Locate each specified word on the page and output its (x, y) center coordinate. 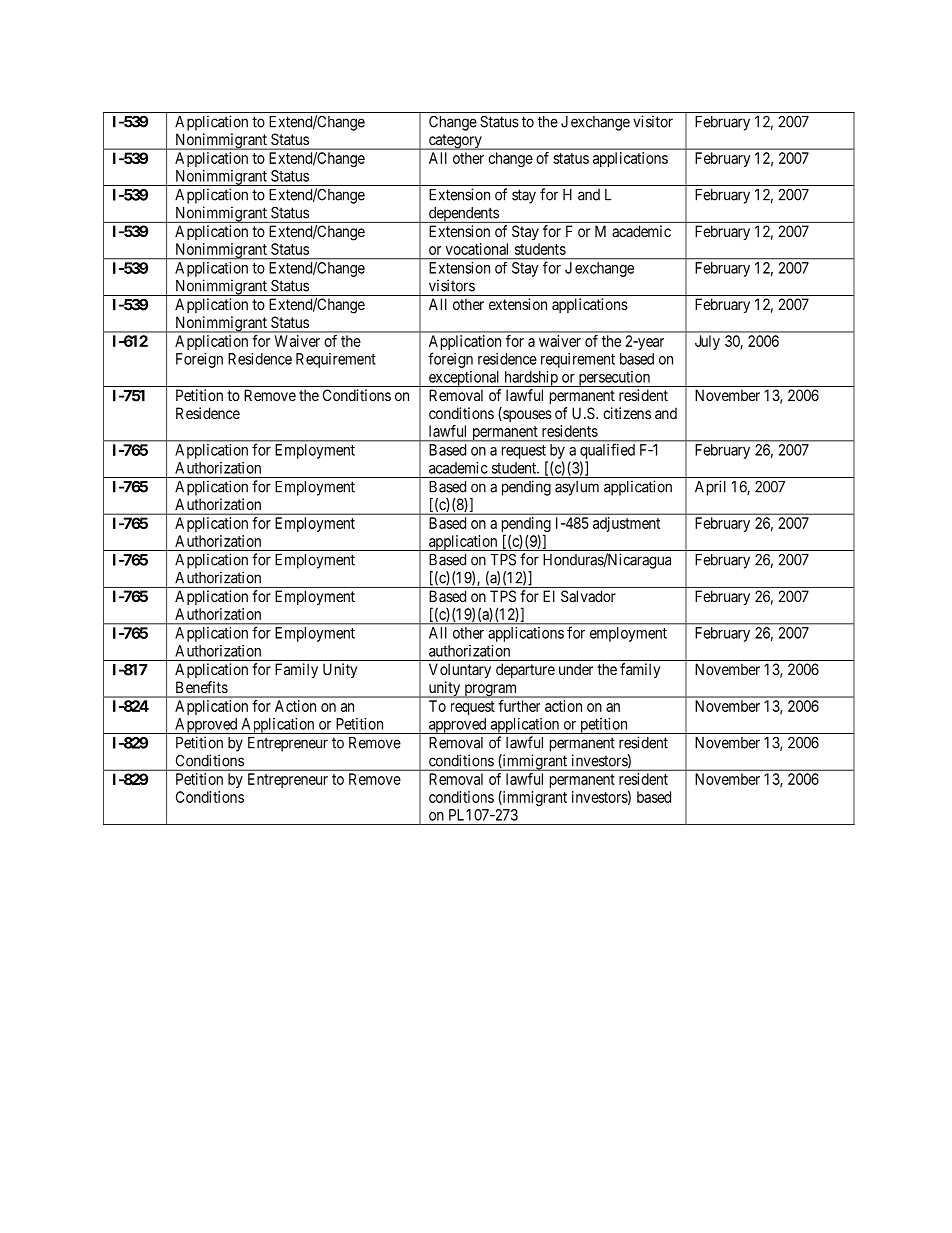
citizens (627, 413)
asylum (577, 488)
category (455, 142)
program (490, 691)
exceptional (464, 379)
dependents (463, 215)
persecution (614, 379)
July (707, 342)
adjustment (626, 524)
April (710, 488)
